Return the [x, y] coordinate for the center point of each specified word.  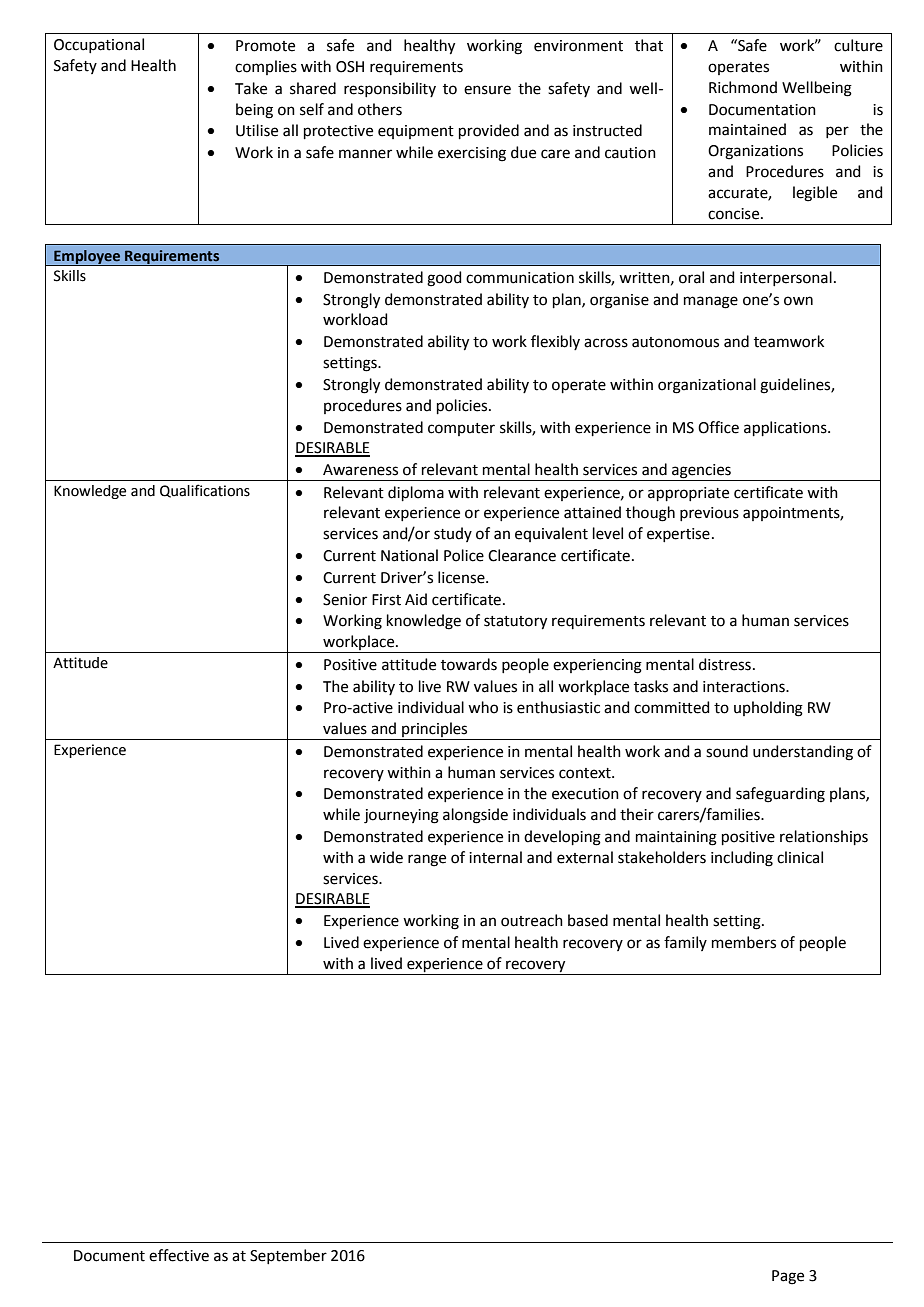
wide [386, 857]
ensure [487, 90]
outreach [532, 920]
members [744, 942]
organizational [707, 386]
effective [179, 1255]
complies [266, 67]
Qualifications [205, 491]
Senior [345, 600]
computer [461, 429]
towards [469, 664]
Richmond [743, 87]
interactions [745, 687]
